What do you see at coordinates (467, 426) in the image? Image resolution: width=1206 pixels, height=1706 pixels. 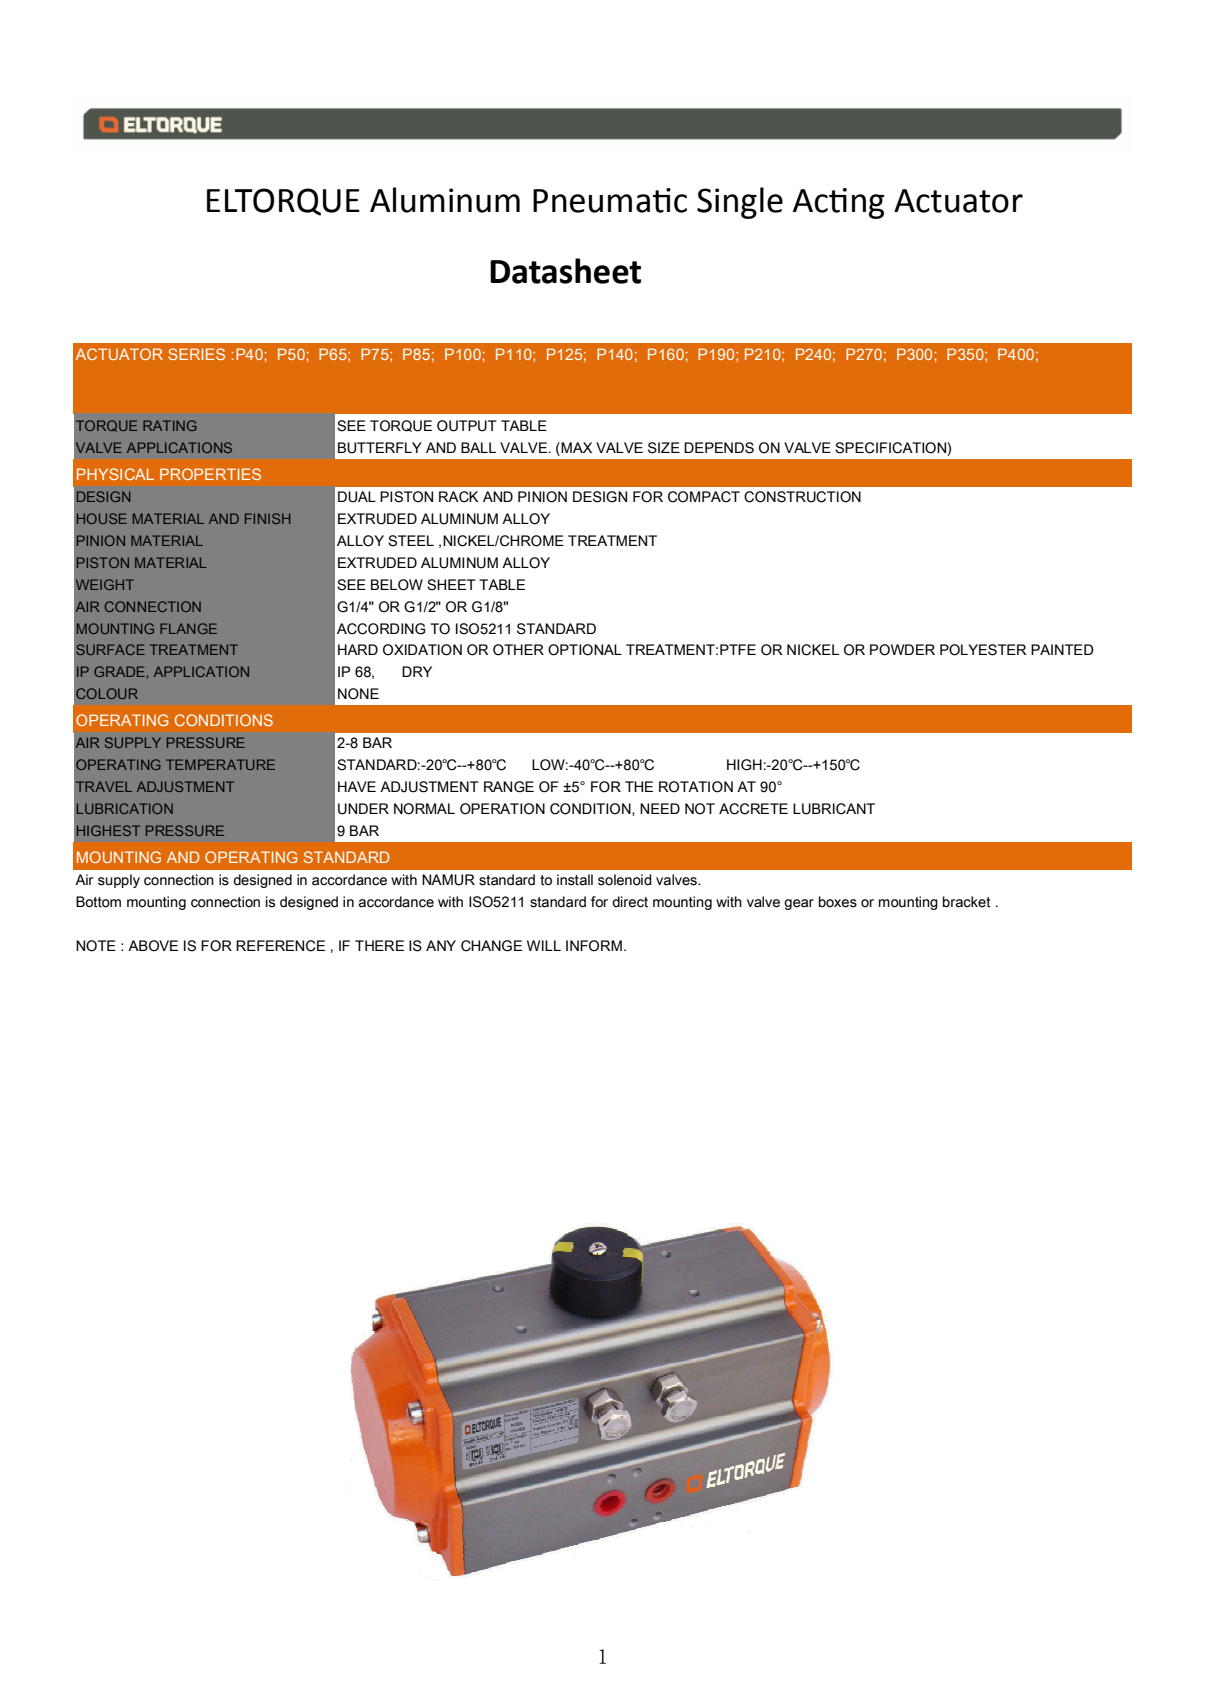 I see `OUTPUT` at bounding box center [467, 426].
